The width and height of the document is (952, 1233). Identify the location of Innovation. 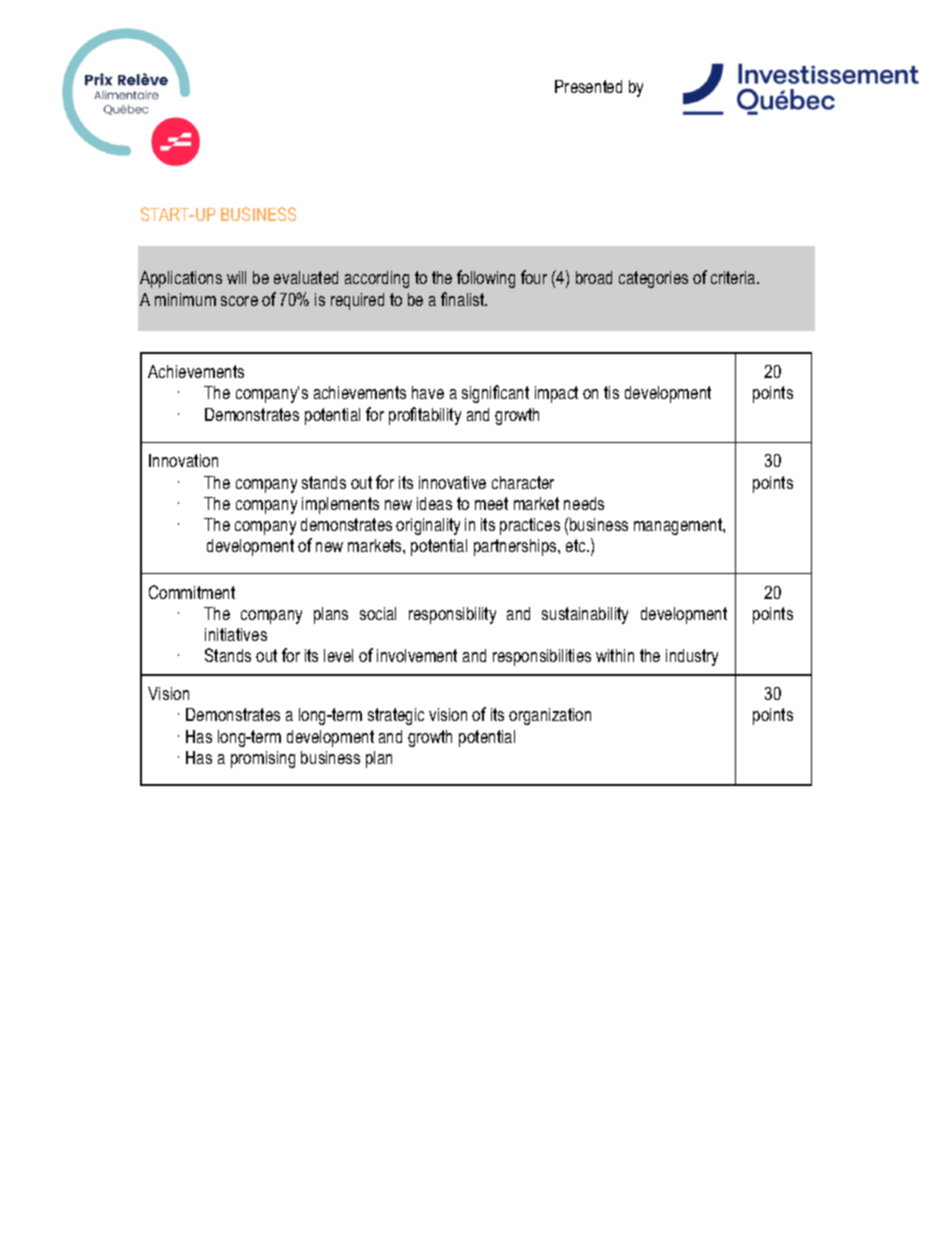
(183, 460).
